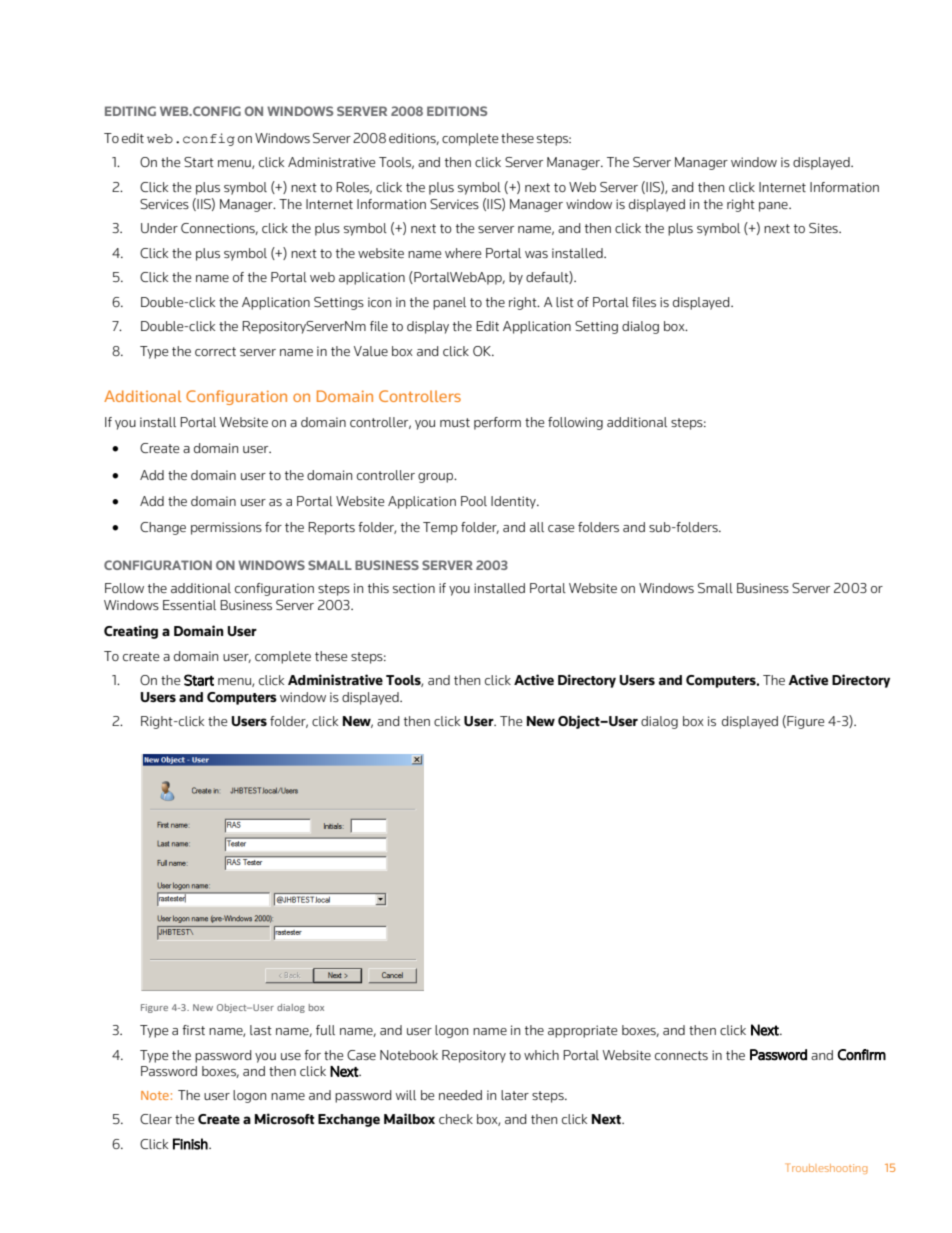 Image resolution: width=952 pixels, height=1233 pixels. I want to click on appropriate, so click(582, 1031).
